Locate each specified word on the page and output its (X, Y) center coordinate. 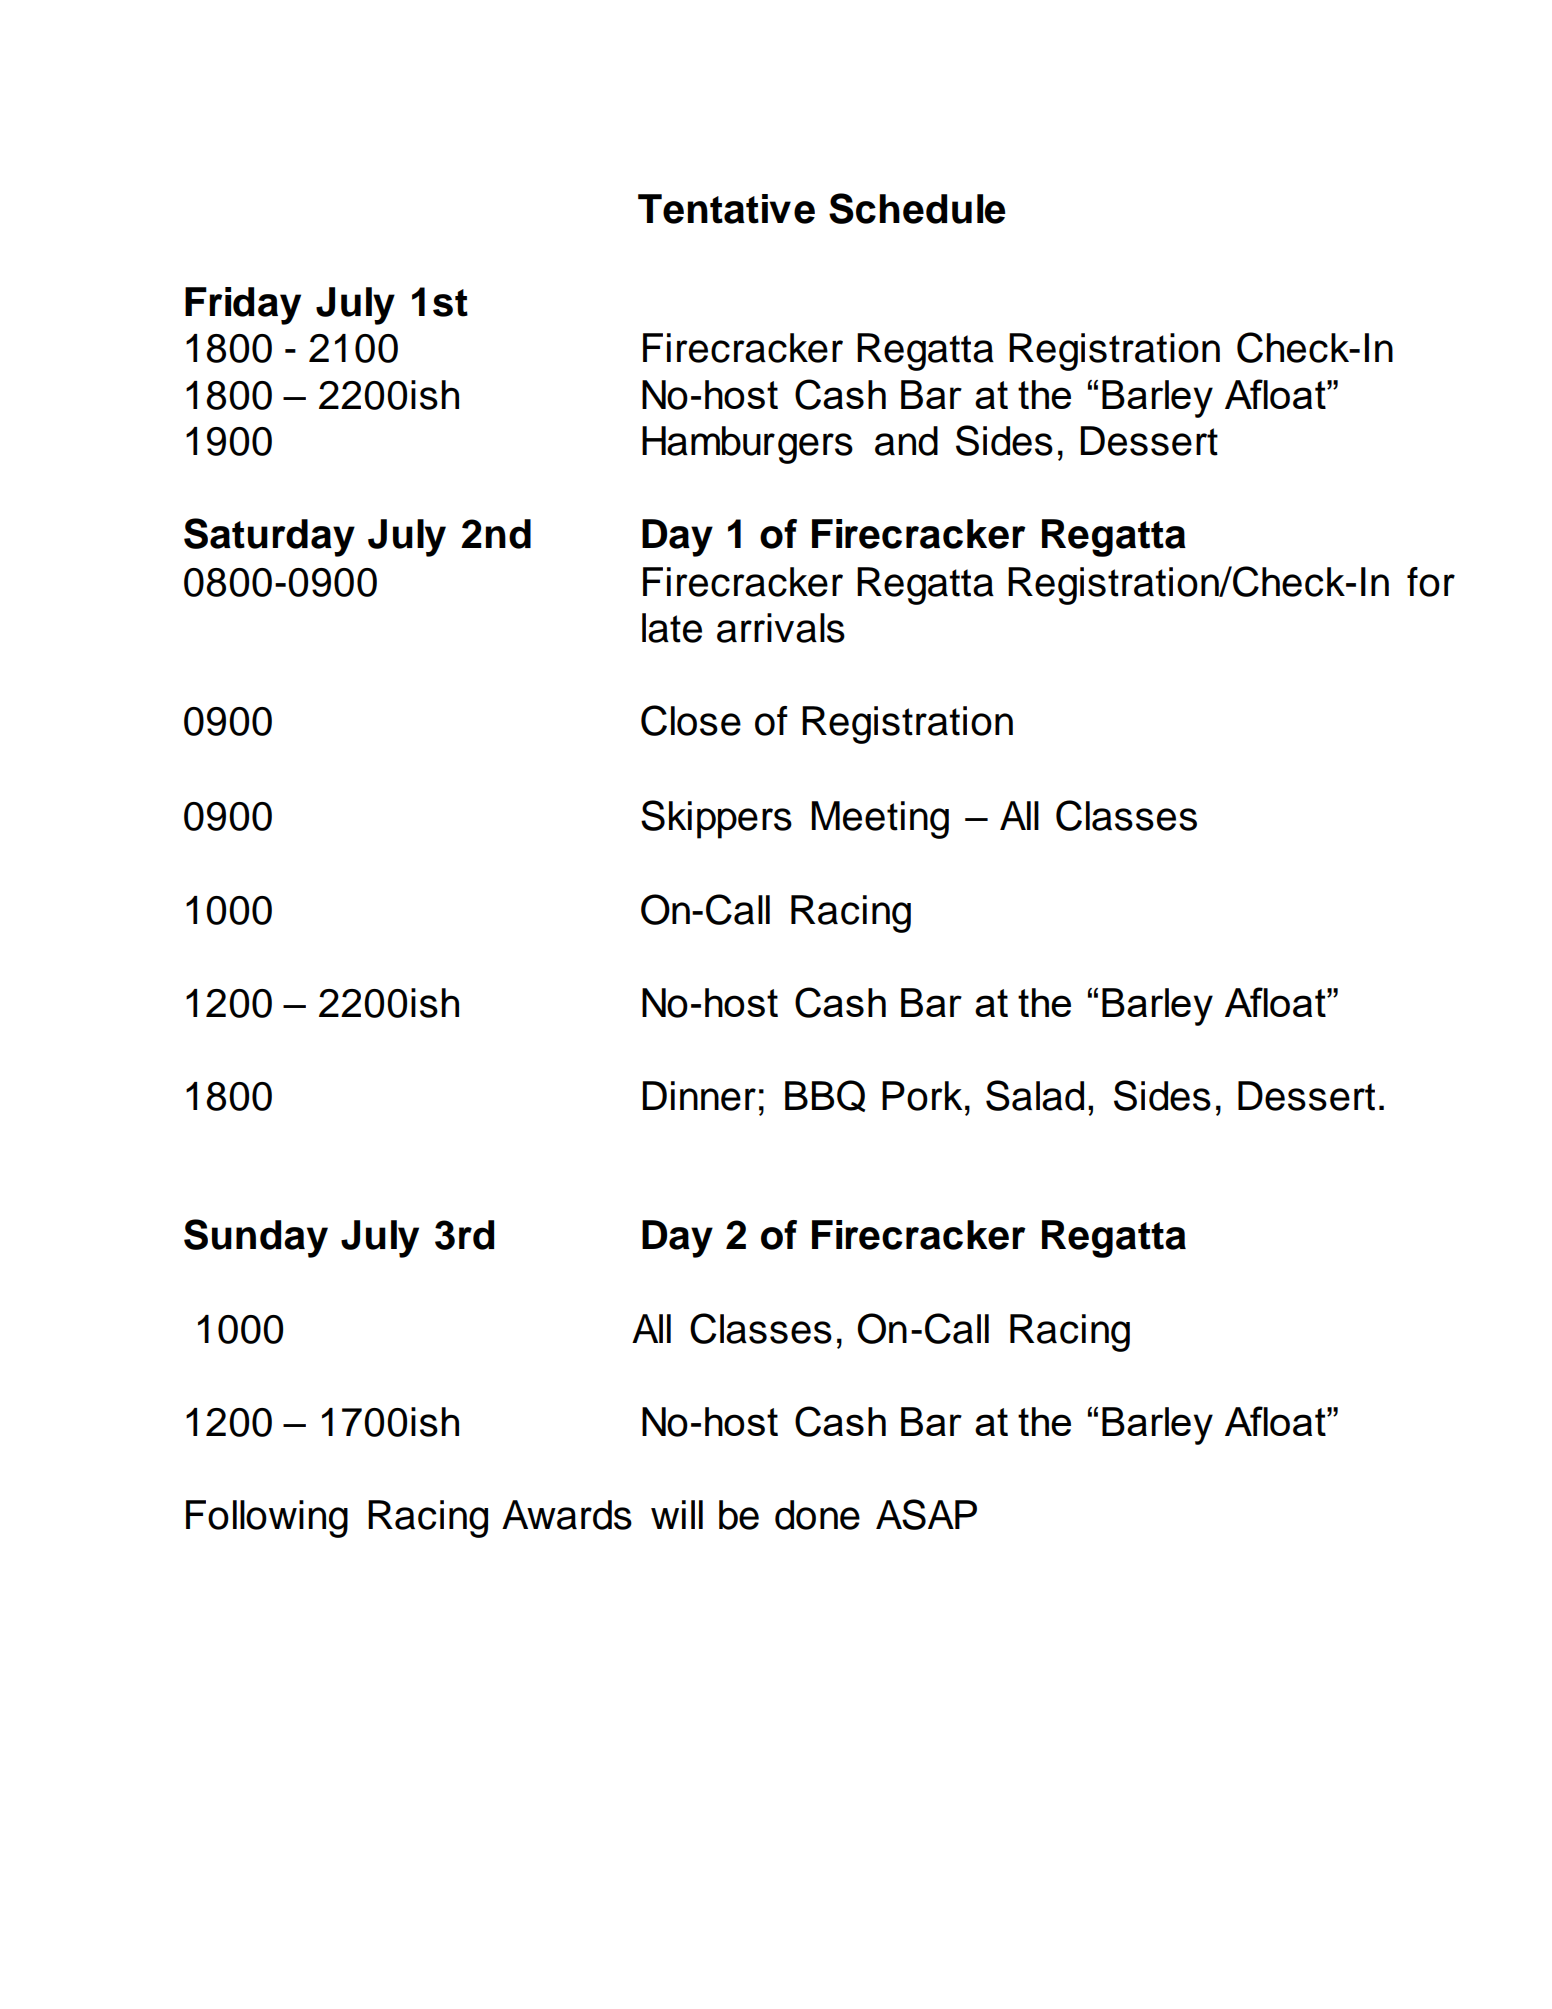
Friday (243, 306)
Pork (922, 1096)
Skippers (716, 819)
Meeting (880, 820)
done (817, 1515)
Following (267, 1519)
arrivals (781, 628)
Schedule (917, 208)
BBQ (825, 1096)
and (906, 441)
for (1431, 582)
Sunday (256, 1238)
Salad (1035, 1095)
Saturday (269, 537)
